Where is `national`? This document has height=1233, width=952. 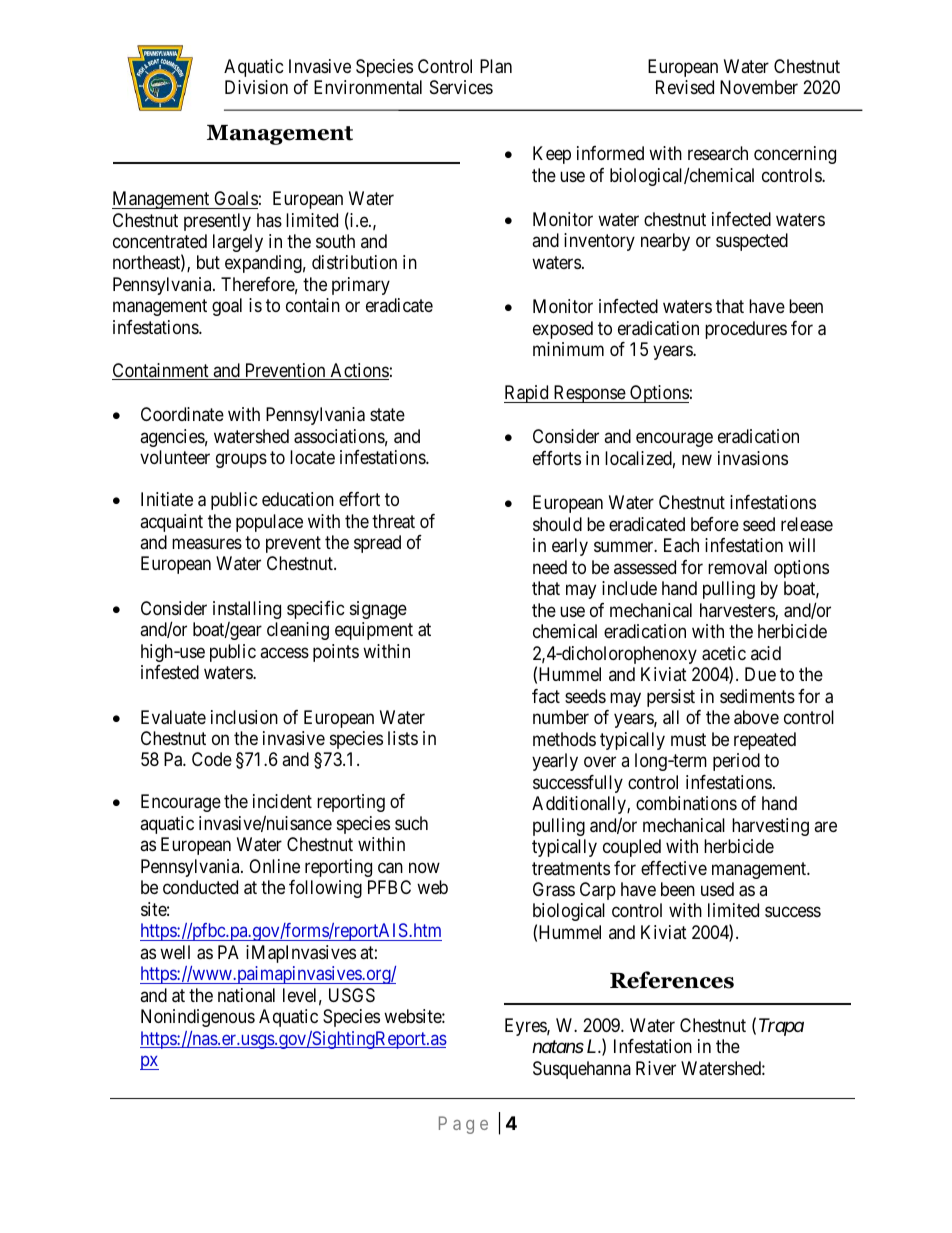 national is located at coordinates (246, 995).
